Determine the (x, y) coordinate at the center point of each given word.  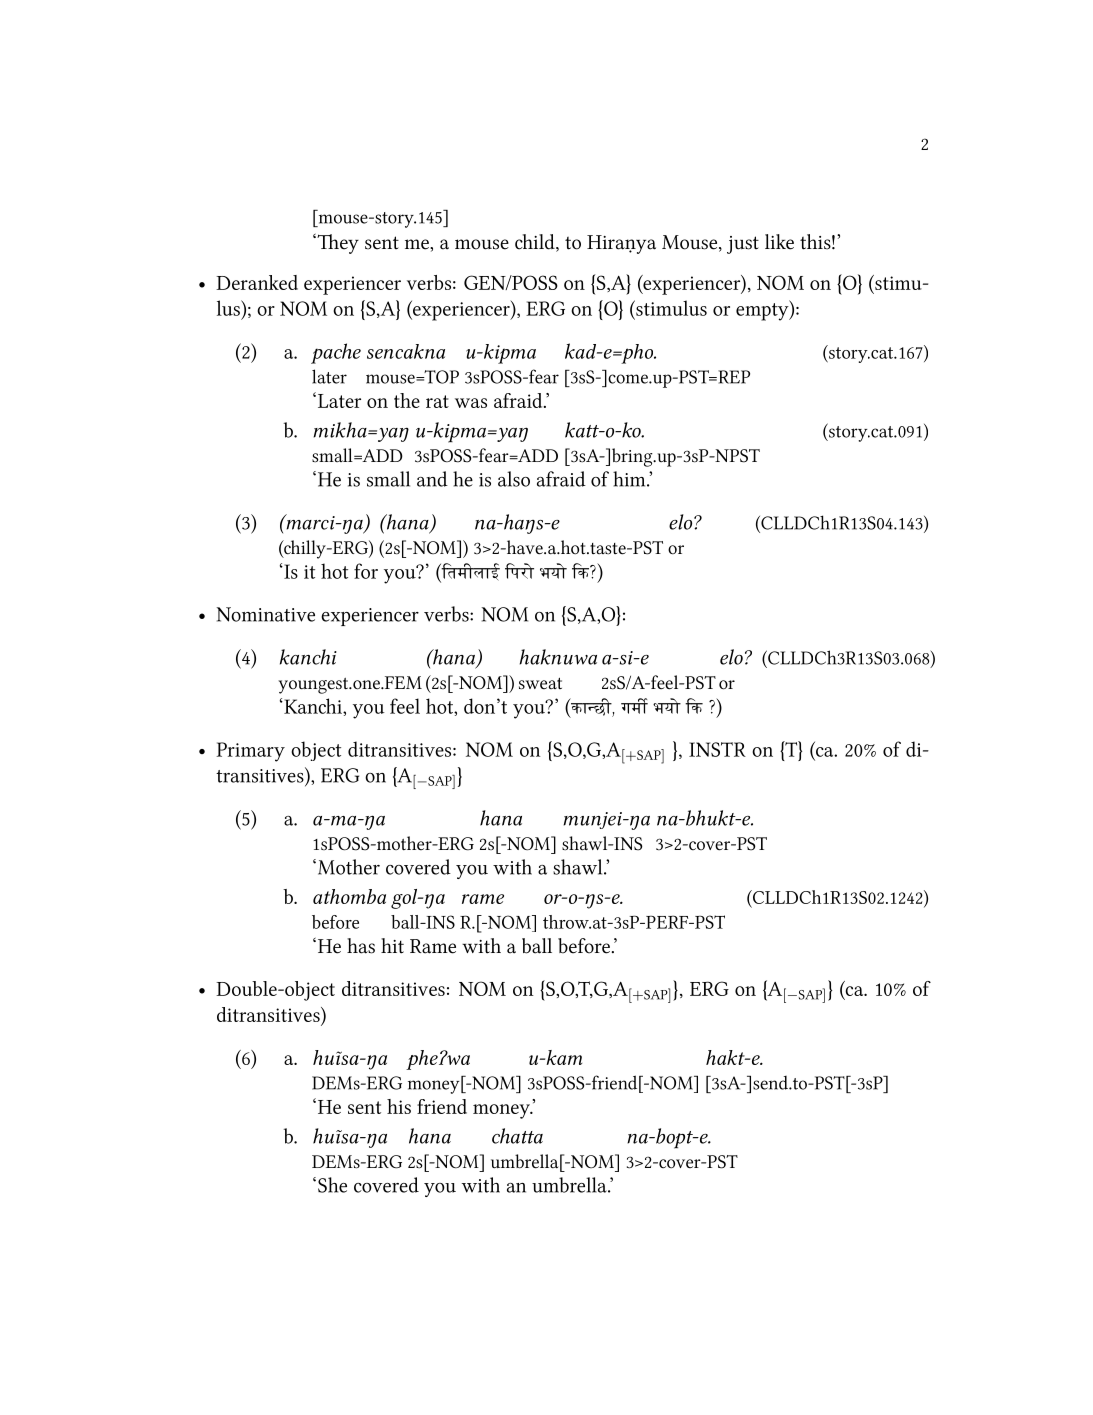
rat (437, 401)
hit (392, 946)
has (361, 946)
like (779, 242)
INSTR (717, 749)
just (743, 245)
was (471, 403)
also (514, 479)
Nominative (265, 614)
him (630, 479)
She (332, 1185)
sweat (540, 683)
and (432, 479)
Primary (250, 752)
